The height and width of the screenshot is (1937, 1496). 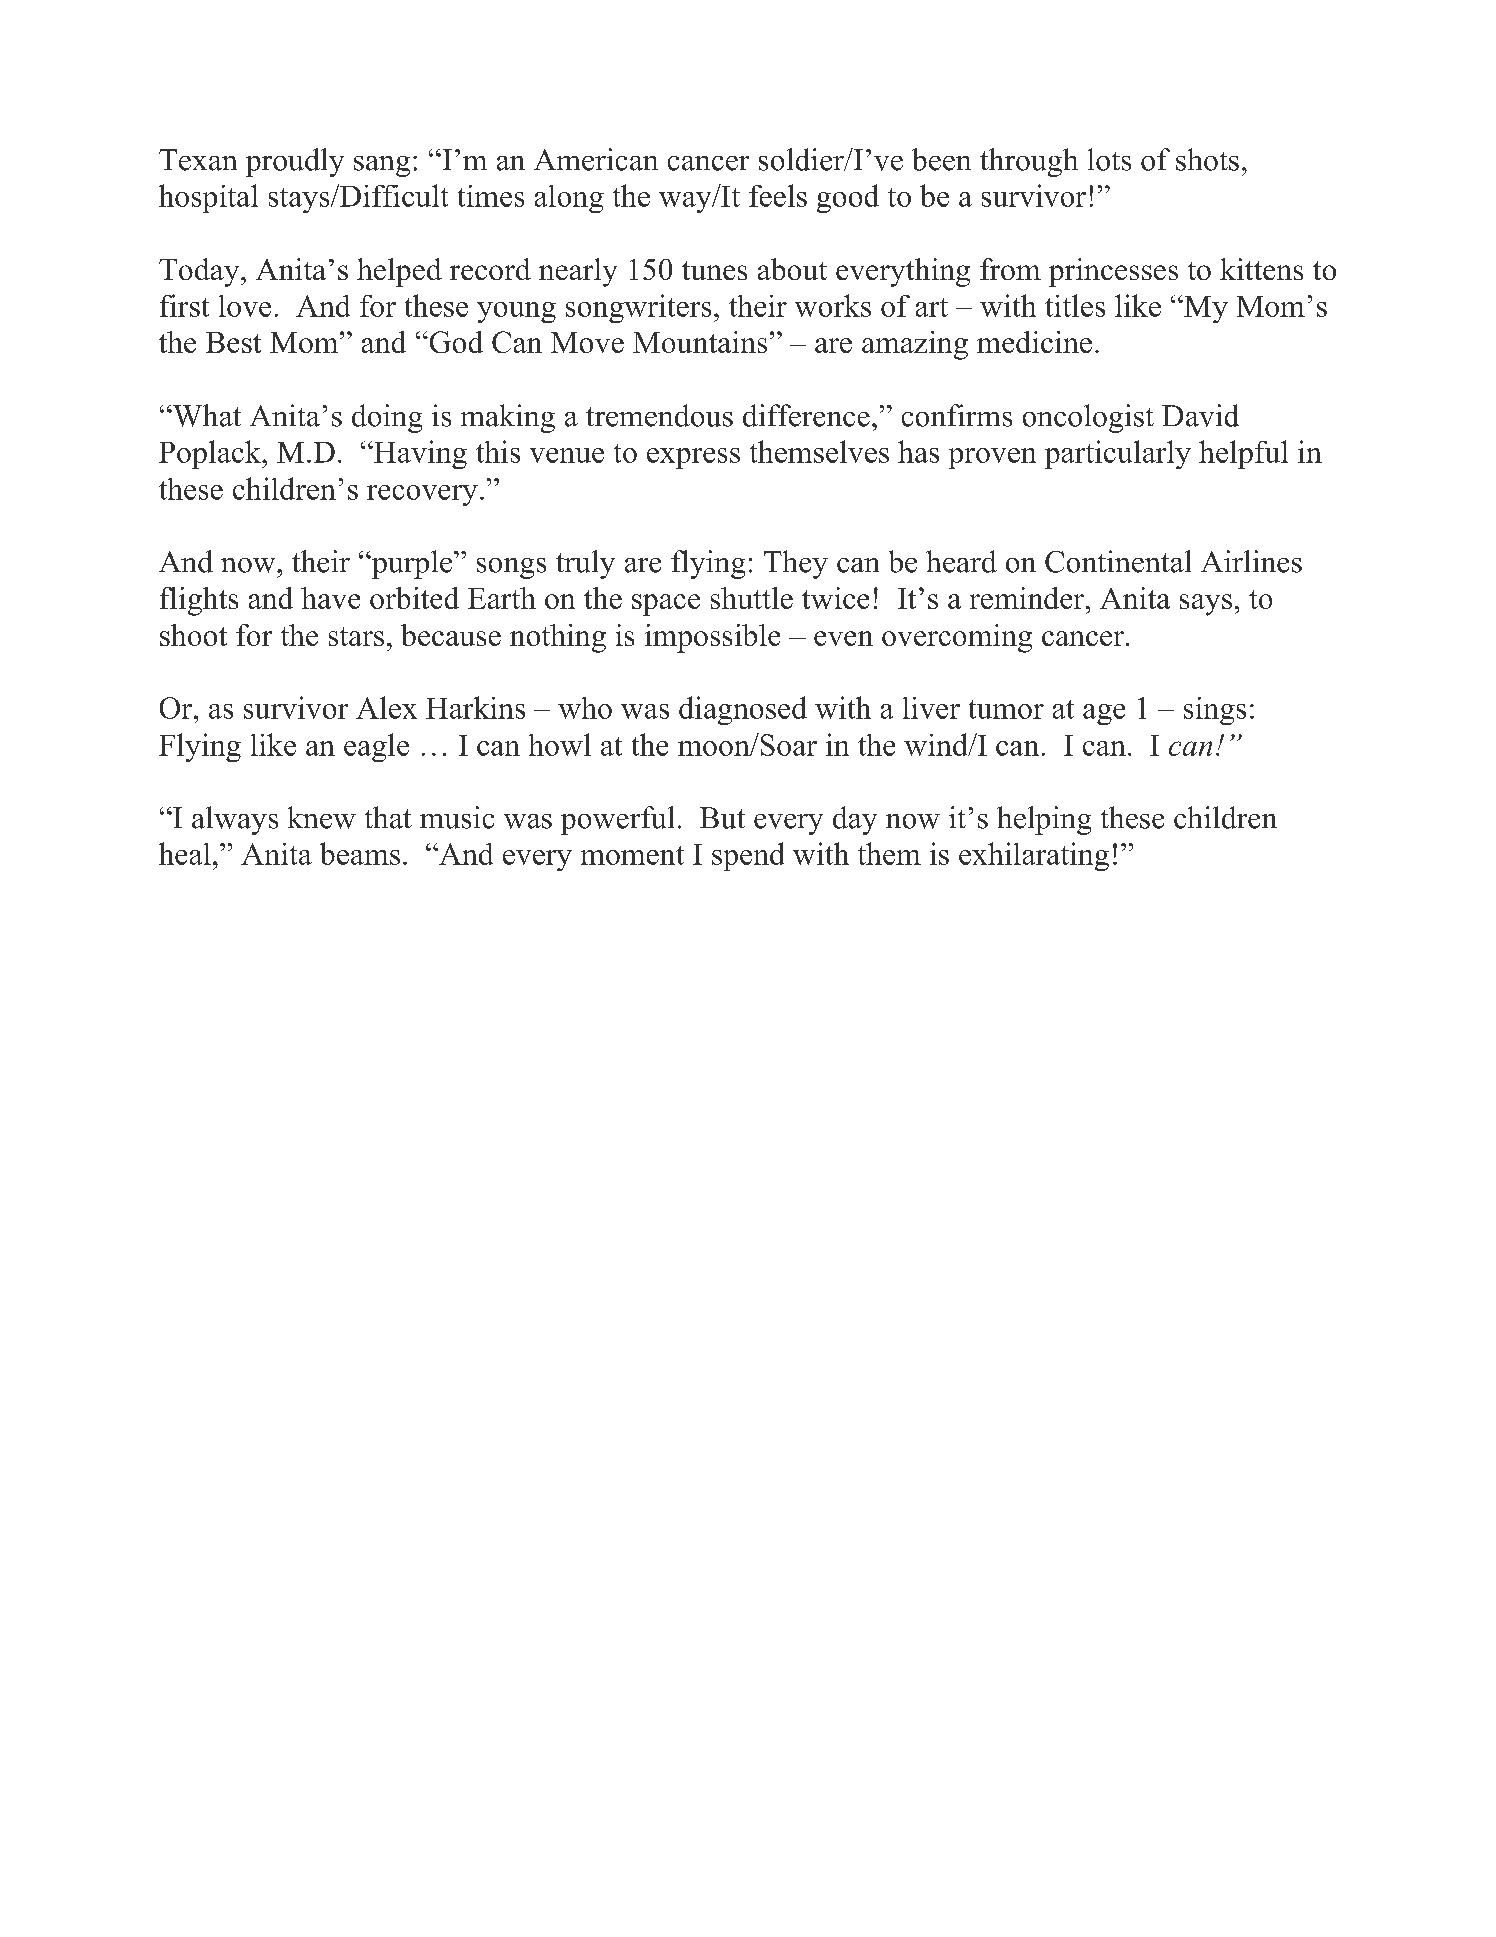 What do you see at coordinates (295, 162) in the screenshot?
I see `proudly` at bounding box center [295, 162].
